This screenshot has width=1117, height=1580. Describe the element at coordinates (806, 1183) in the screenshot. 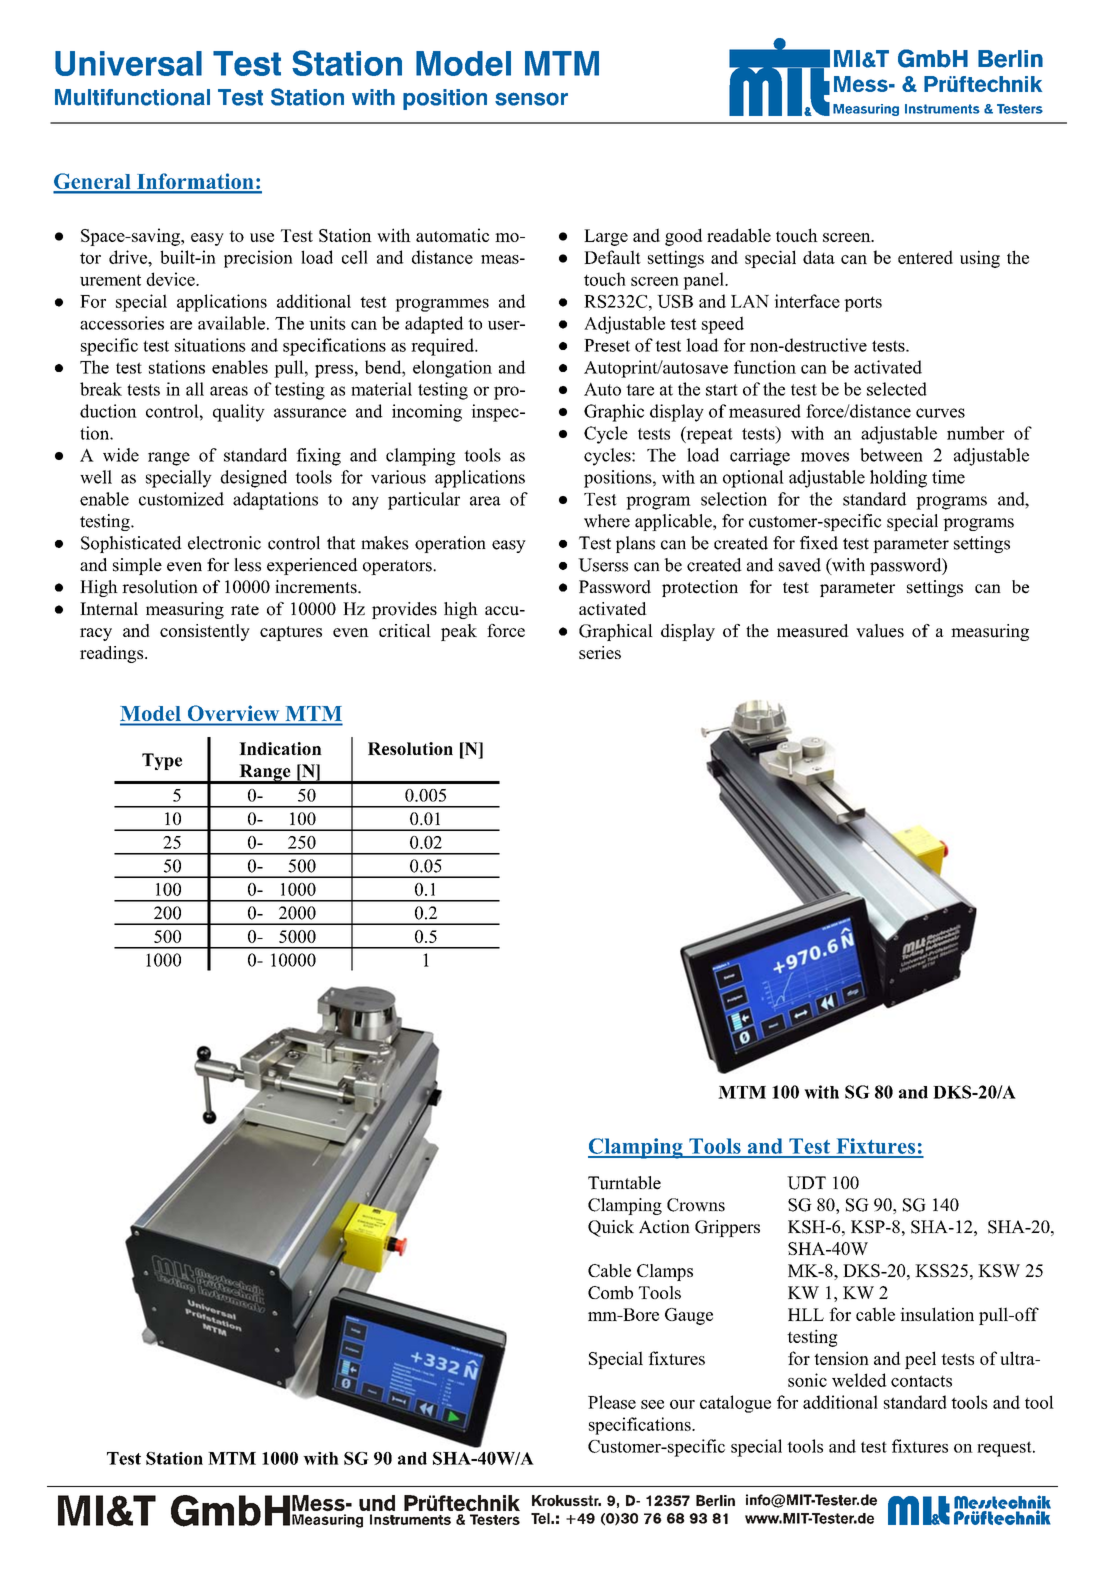

I see `UDT` at that location.
